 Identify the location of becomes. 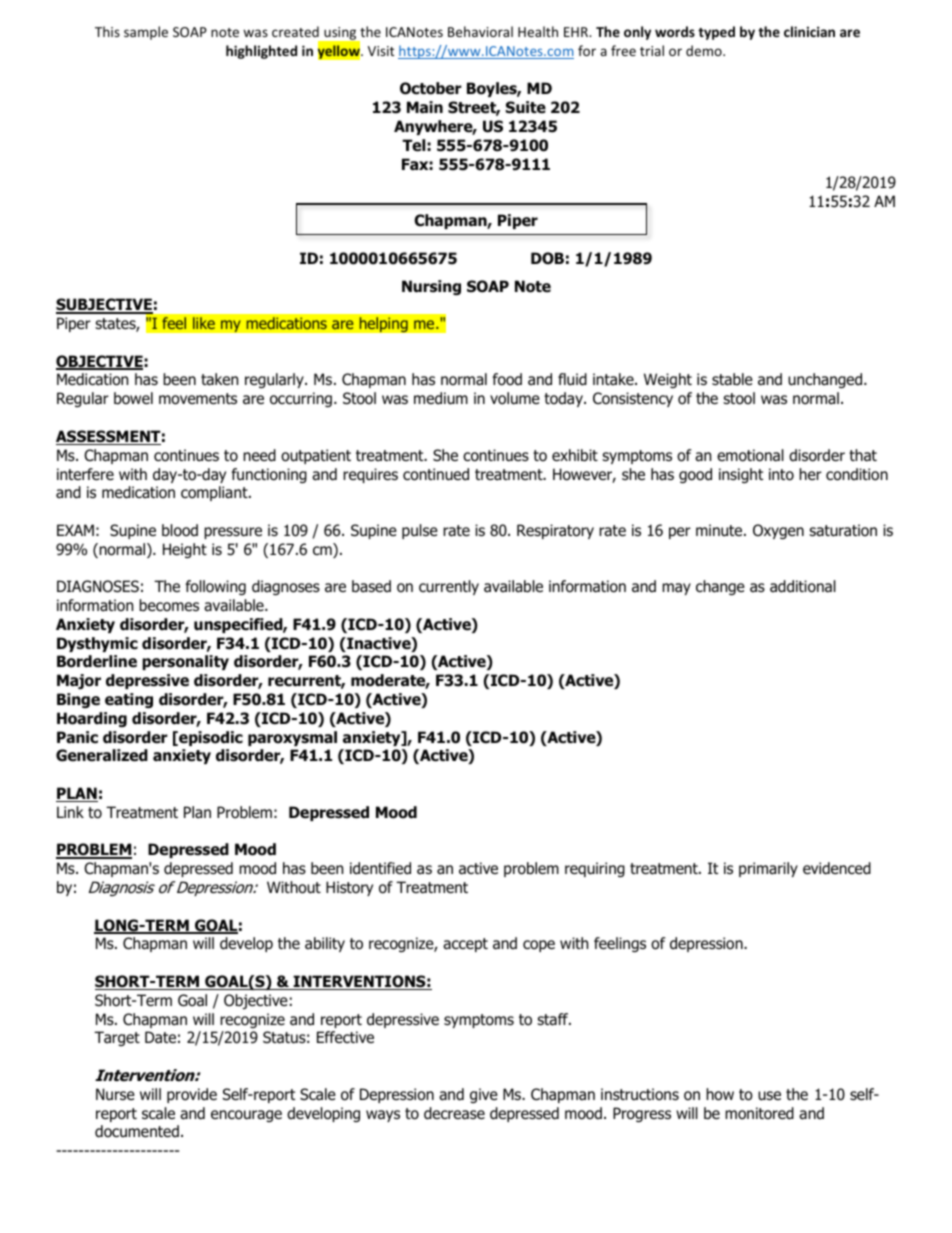
(169, 605).
